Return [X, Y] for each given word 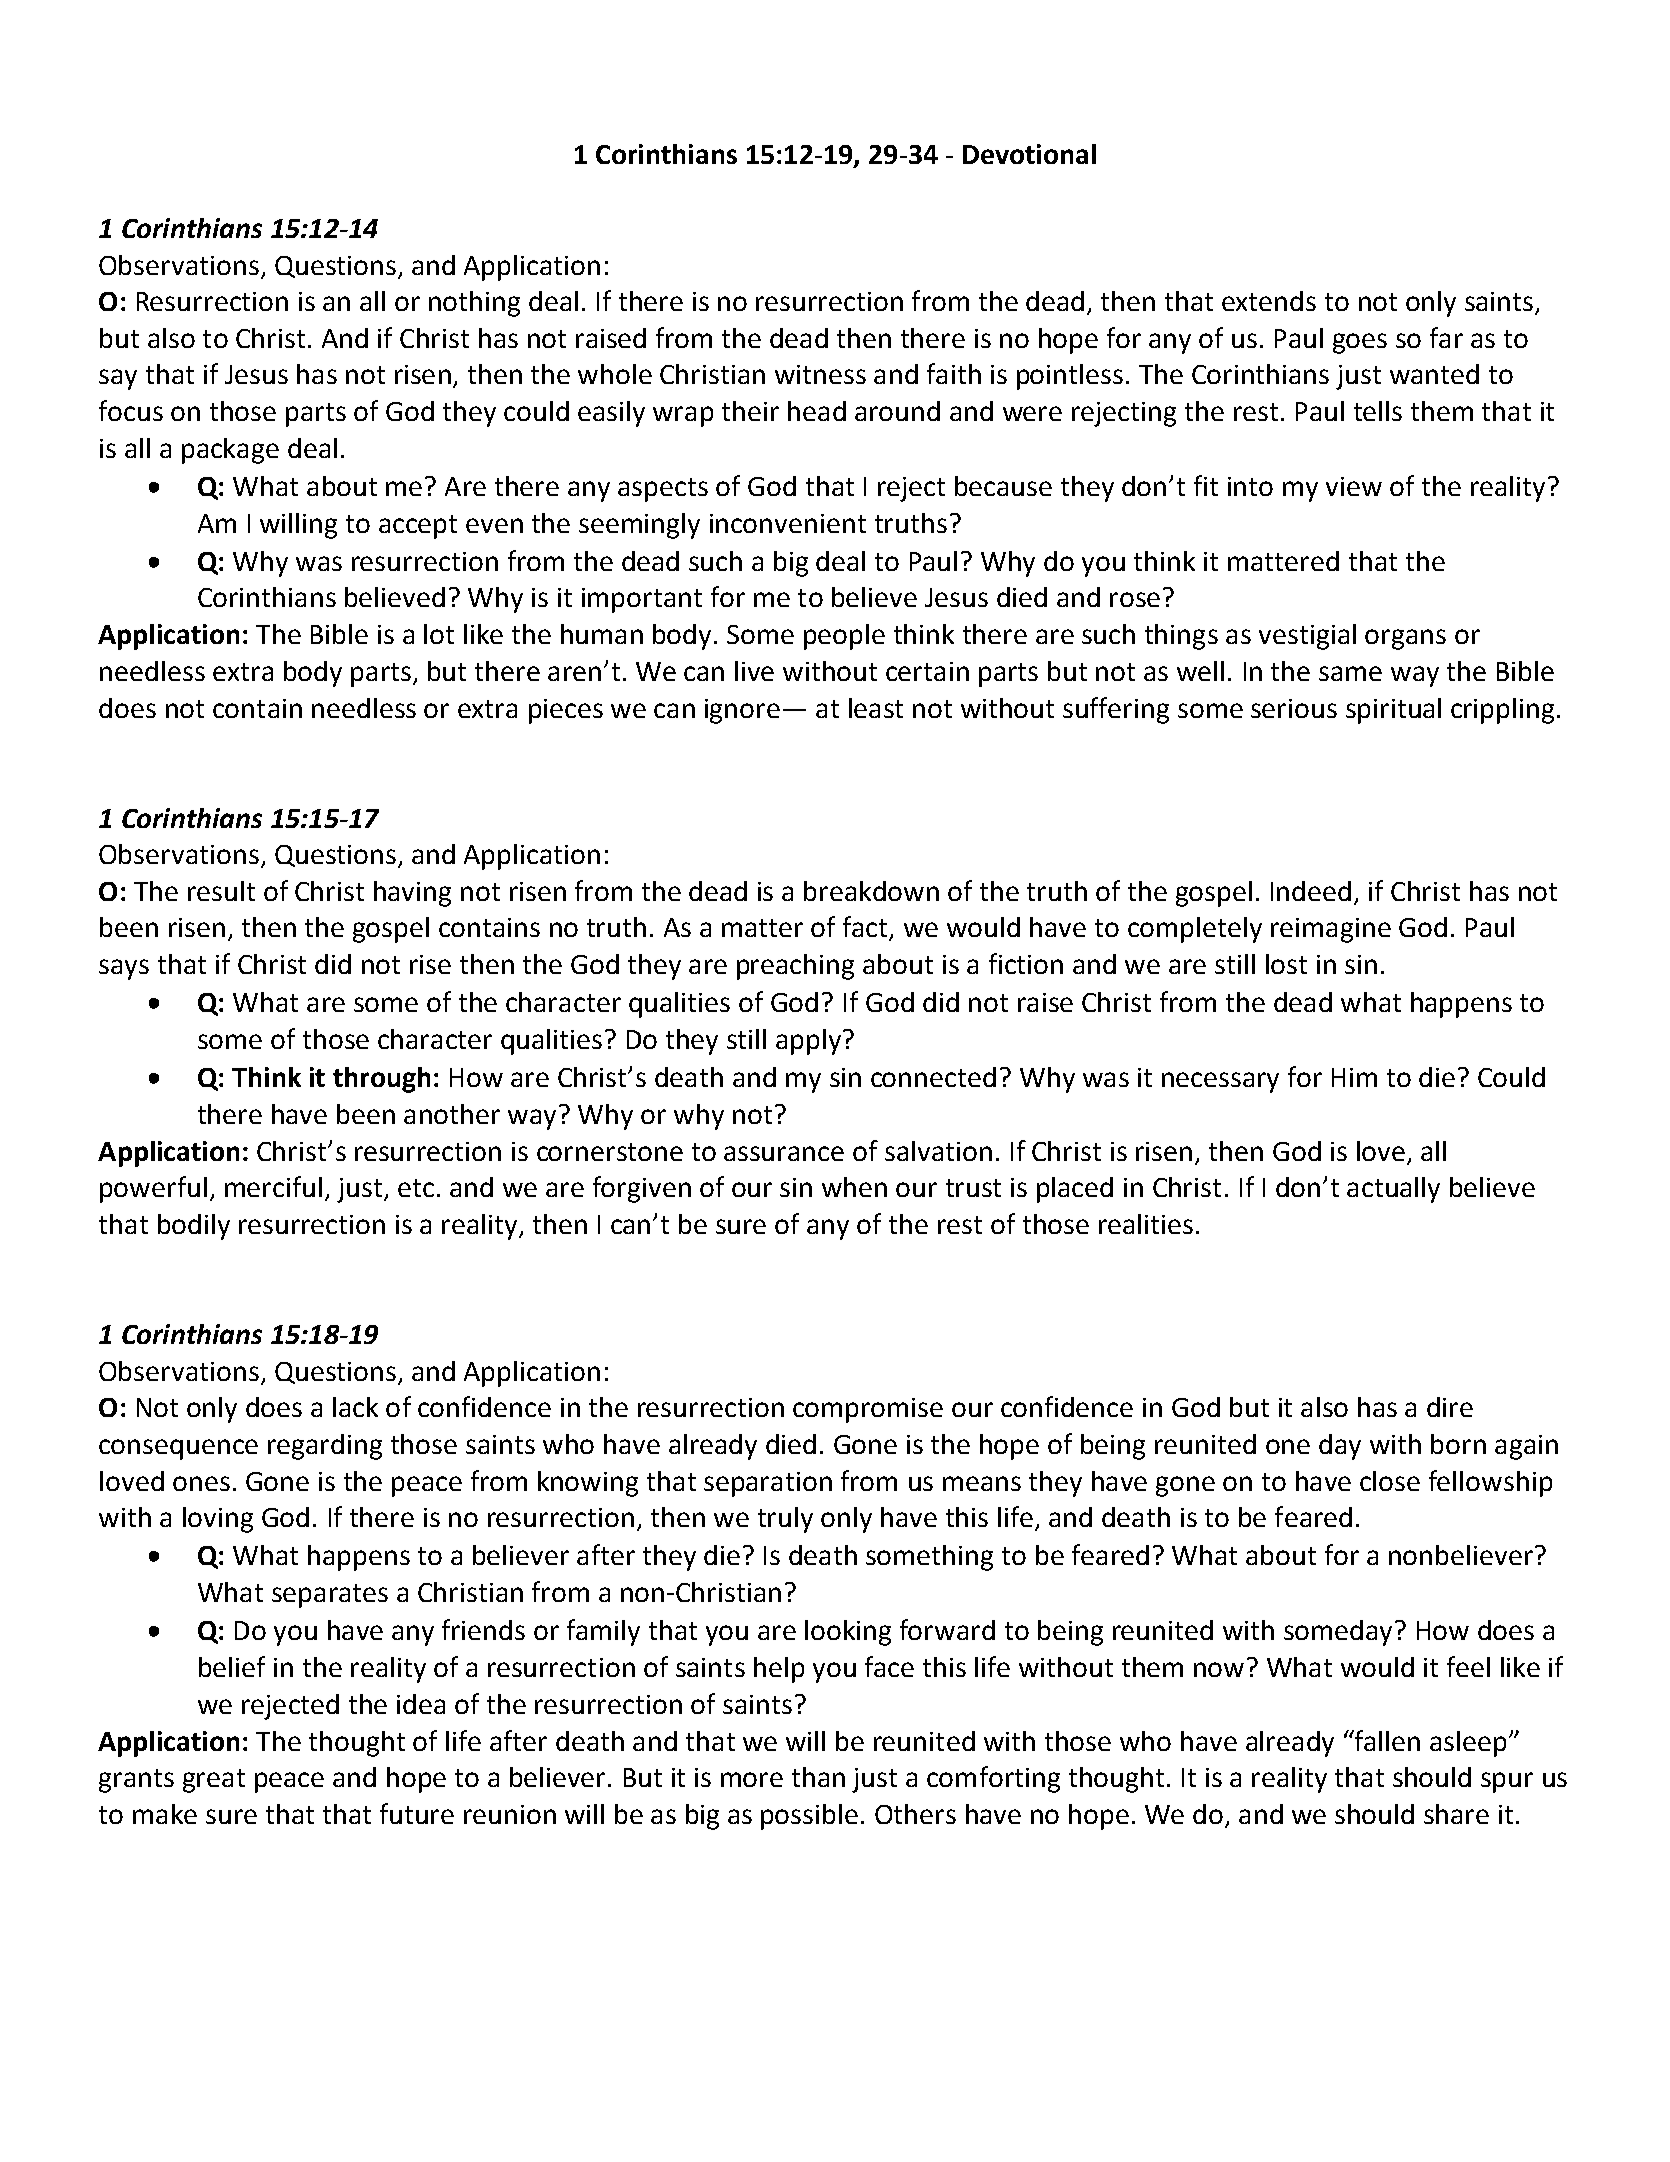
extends [1269, 301]
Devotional [1029, 154]
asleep [1468, 1744]
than [818, 1777]
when [854, 1187]
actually [1393, 1190]
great [214, 1781]
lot [439, 634]
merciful [273, 1186]
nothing [474, 304]
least [876, 708]
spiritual [1393, 711]
